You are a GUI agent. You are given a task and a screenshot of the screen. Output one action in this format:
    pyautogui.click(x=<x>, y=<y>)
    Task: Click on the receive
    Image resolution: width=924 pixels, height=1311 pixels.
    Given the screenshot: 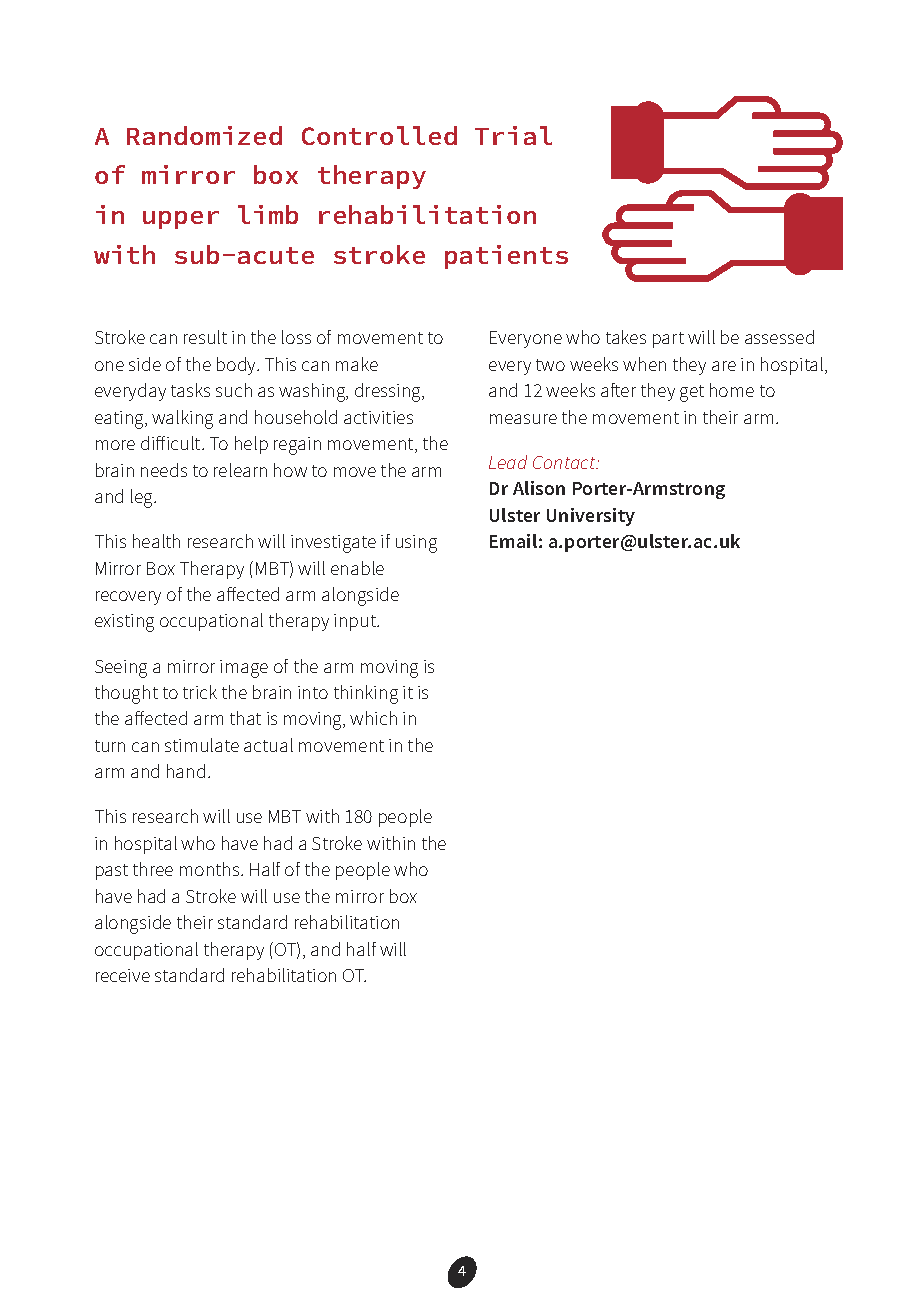 What is the action you would take?
    pyautogui.click(x=123, y=975)
